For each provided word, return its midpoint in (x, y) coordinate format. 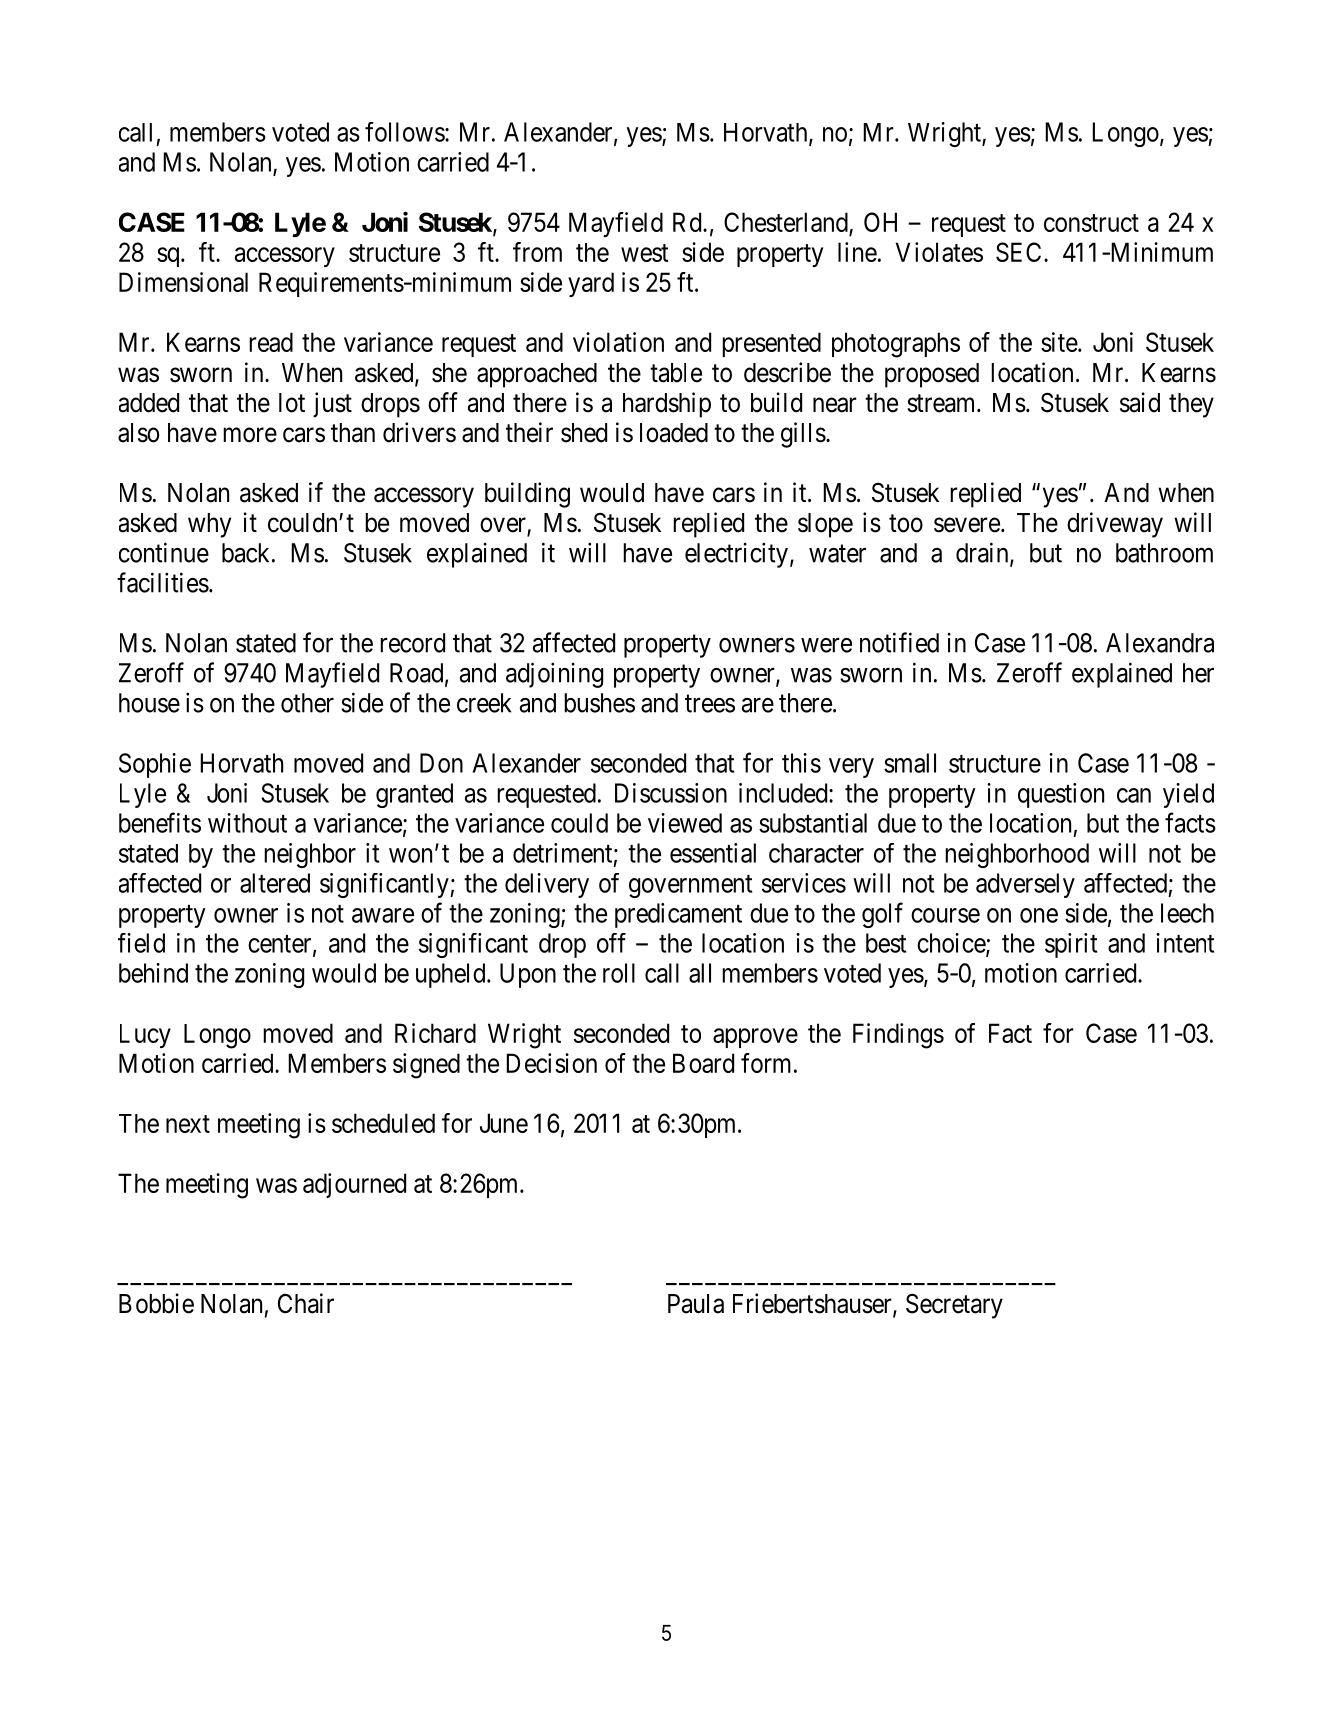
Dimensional (183, 282)
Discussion (671, 793)
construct (1091, 223)
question (1061, 795)
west (645, 253)
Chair (306, 1303)
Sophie (155, 765)
